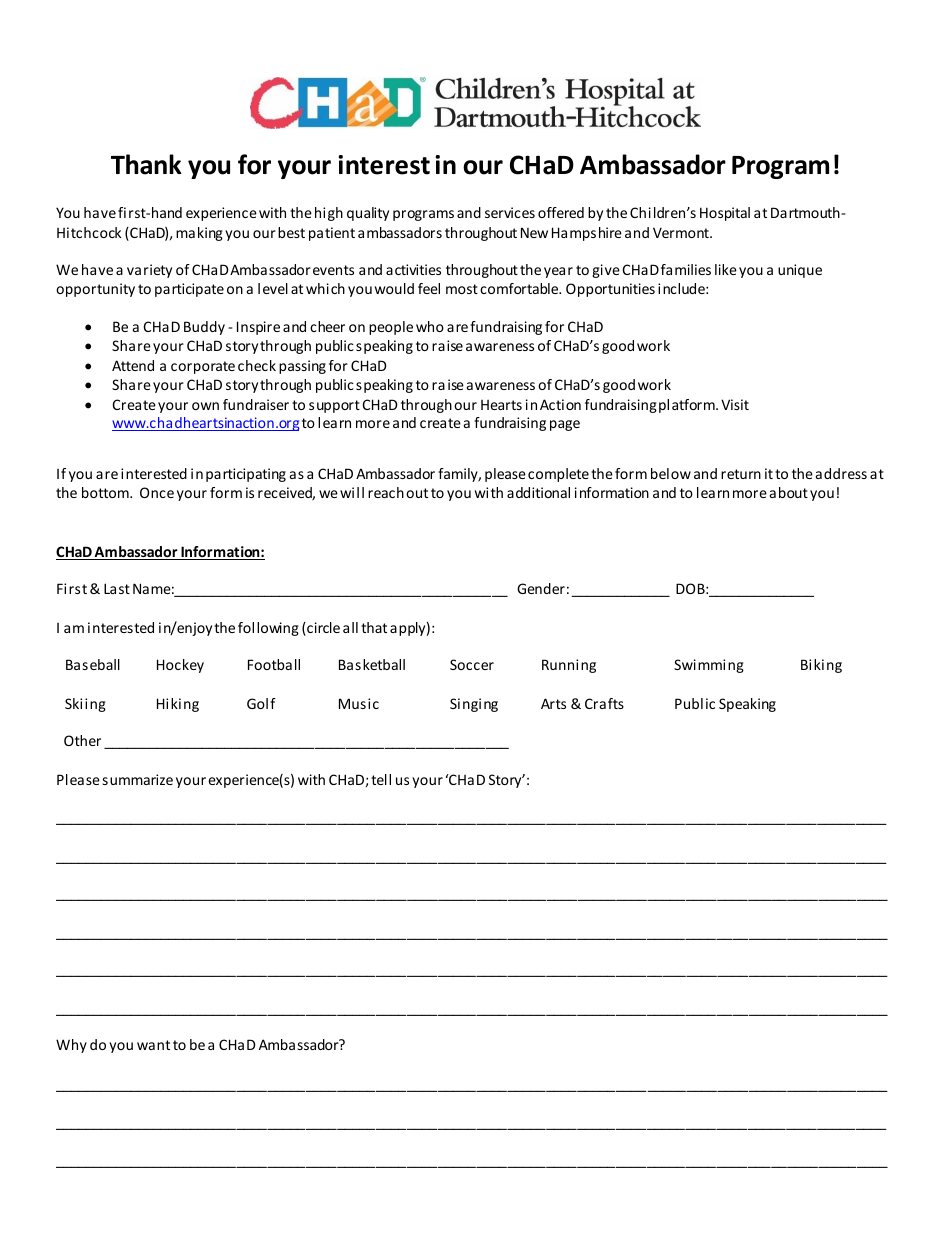 Image resolution: width=952 pixels, height=1233 pixels. I want to click on about, so click(789, 492).
